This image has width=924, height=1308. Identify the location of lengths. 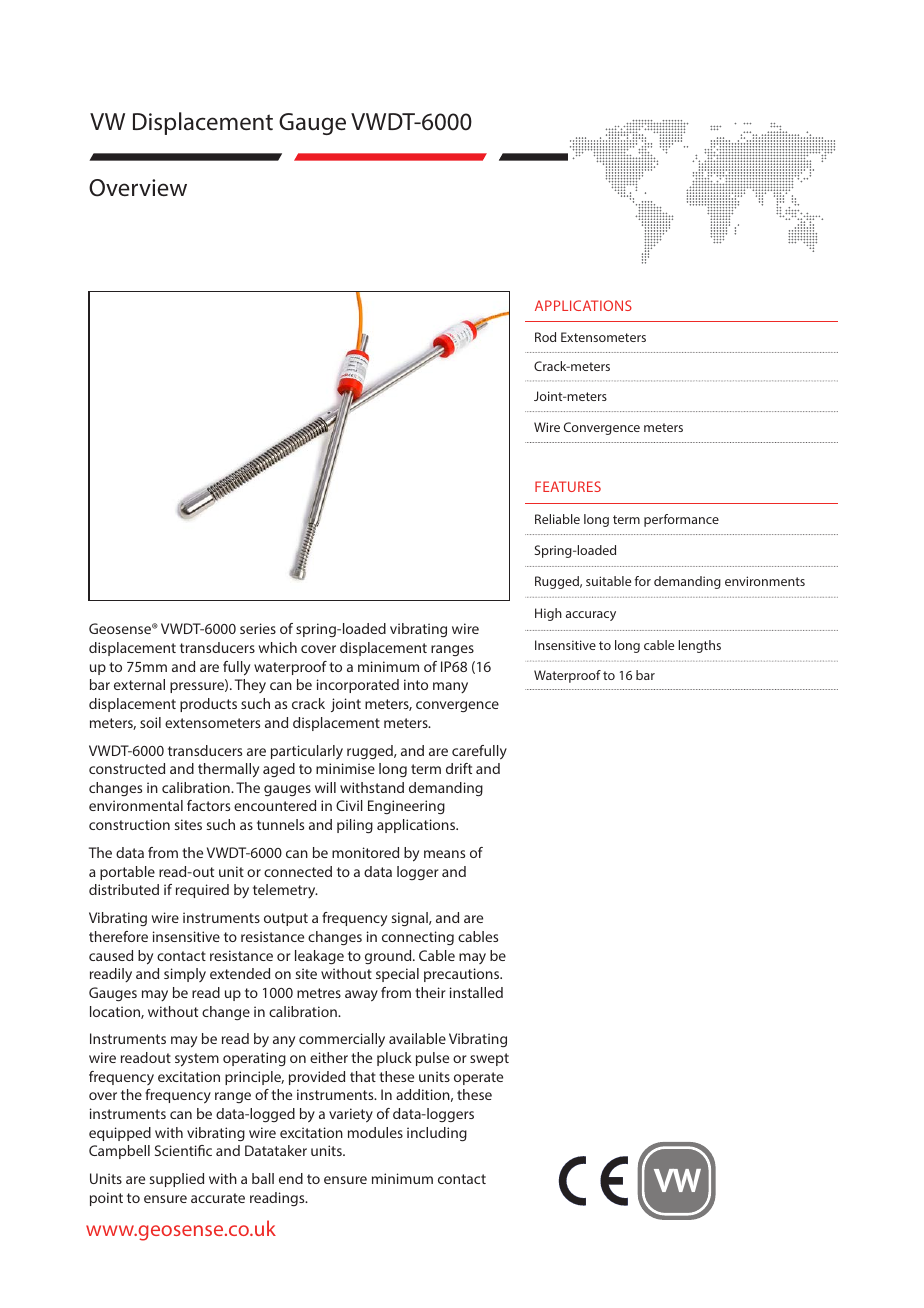
(699, 646).
